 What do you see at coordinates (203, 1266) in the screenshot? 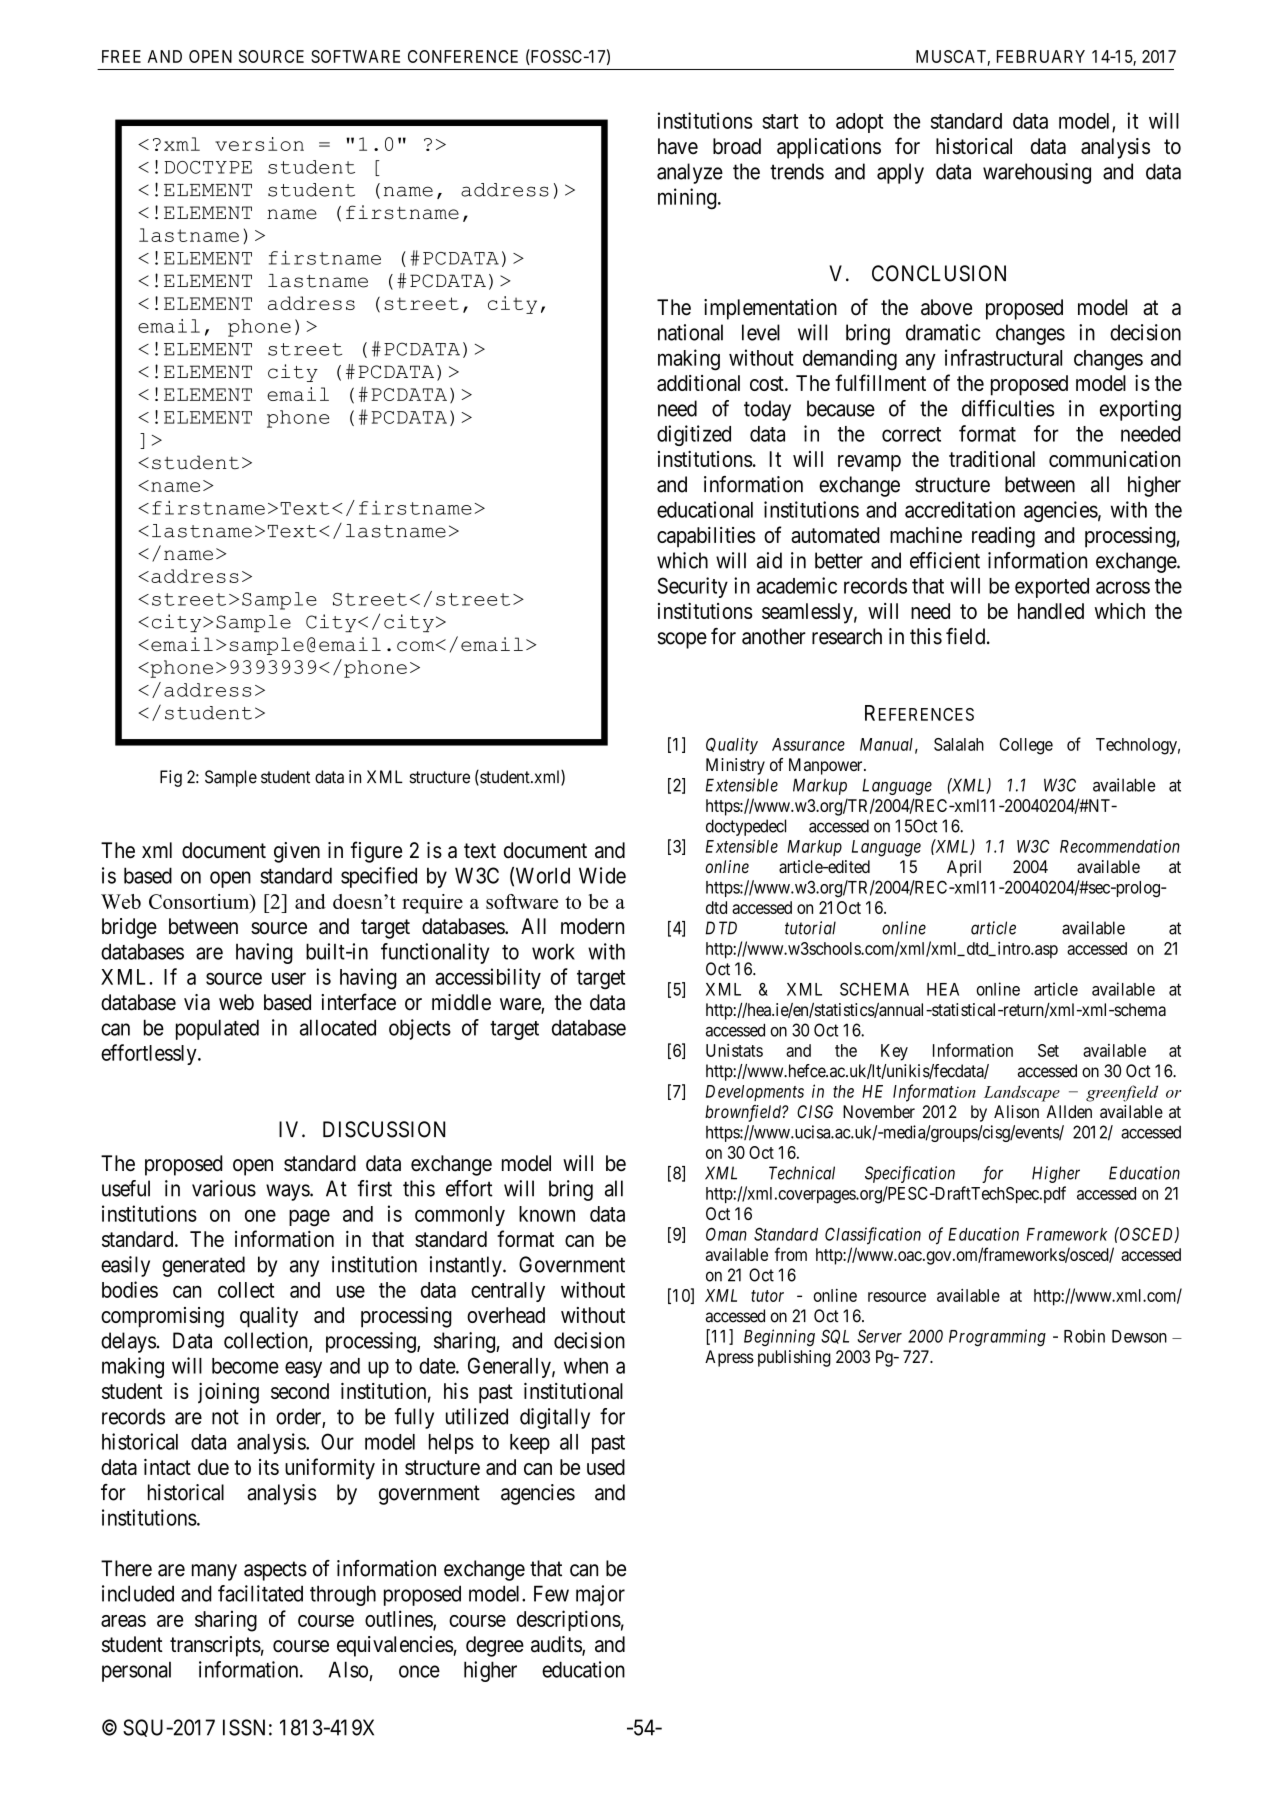
I see `generated` at bounding box center [203, 1266].
